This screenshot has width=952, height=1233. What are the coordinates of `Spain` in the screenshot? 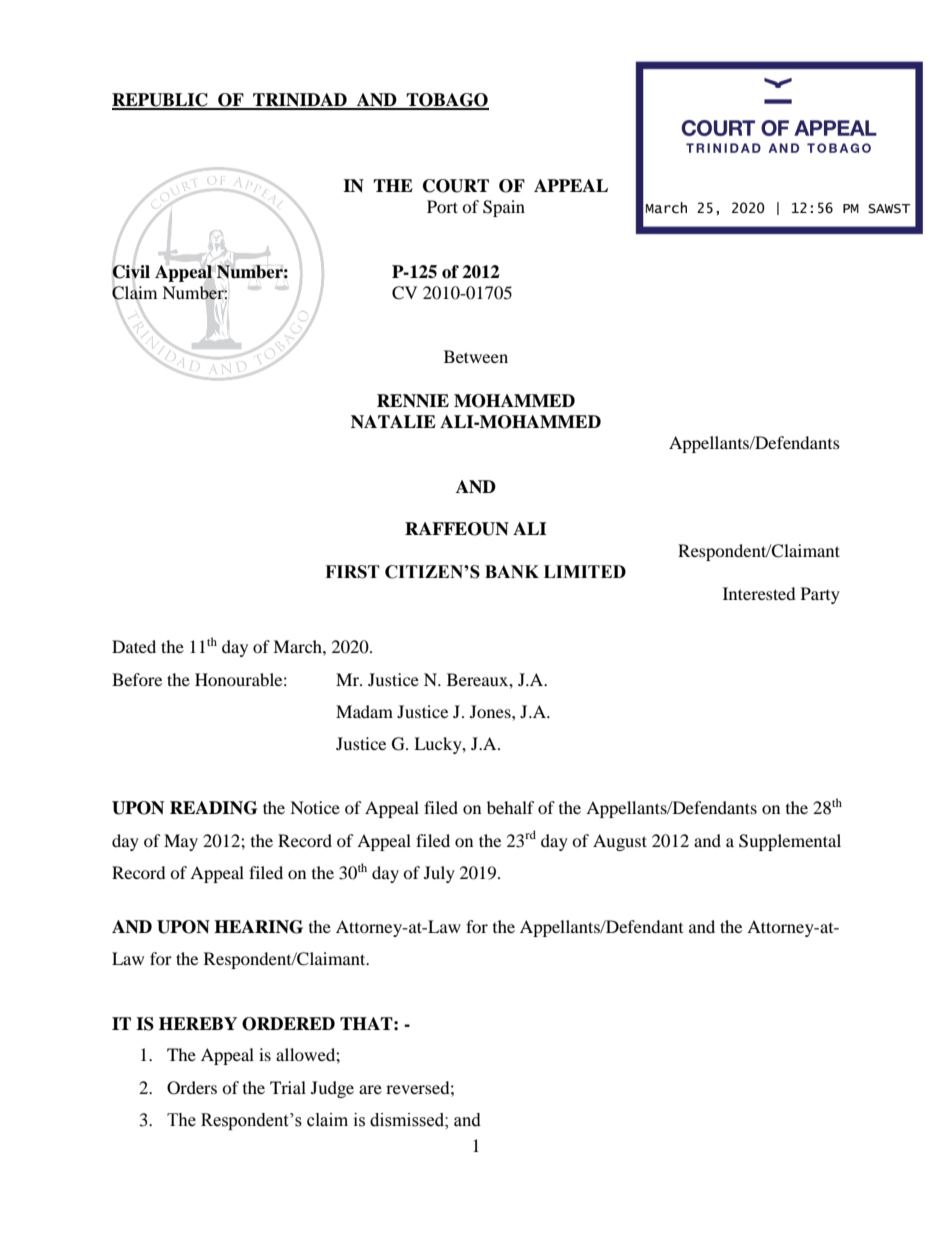 It's located at (504, 208).
